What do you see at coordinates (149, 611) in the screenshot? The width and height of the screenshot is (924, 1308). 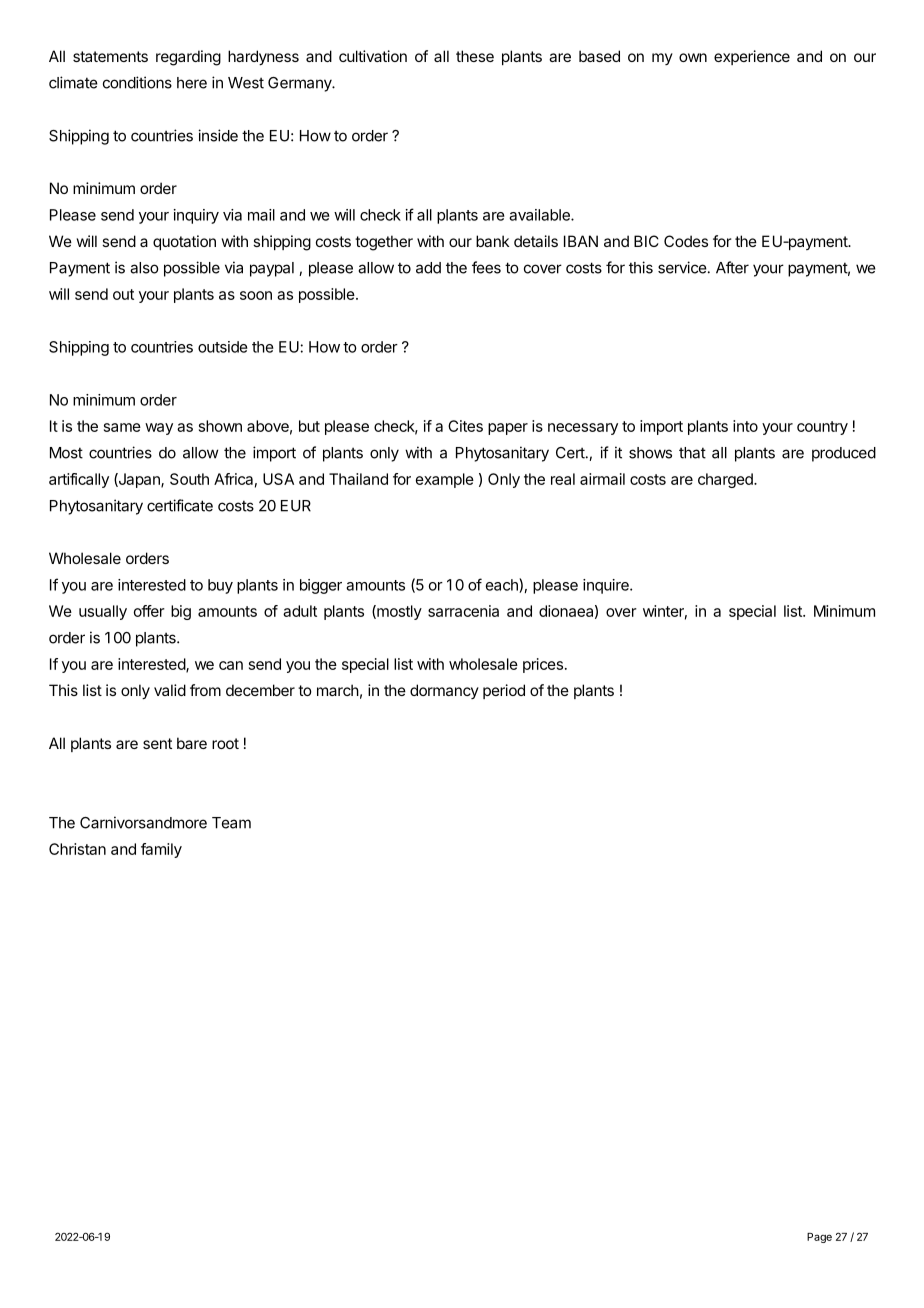 I see `offer` at bounding box center [149, 611].
